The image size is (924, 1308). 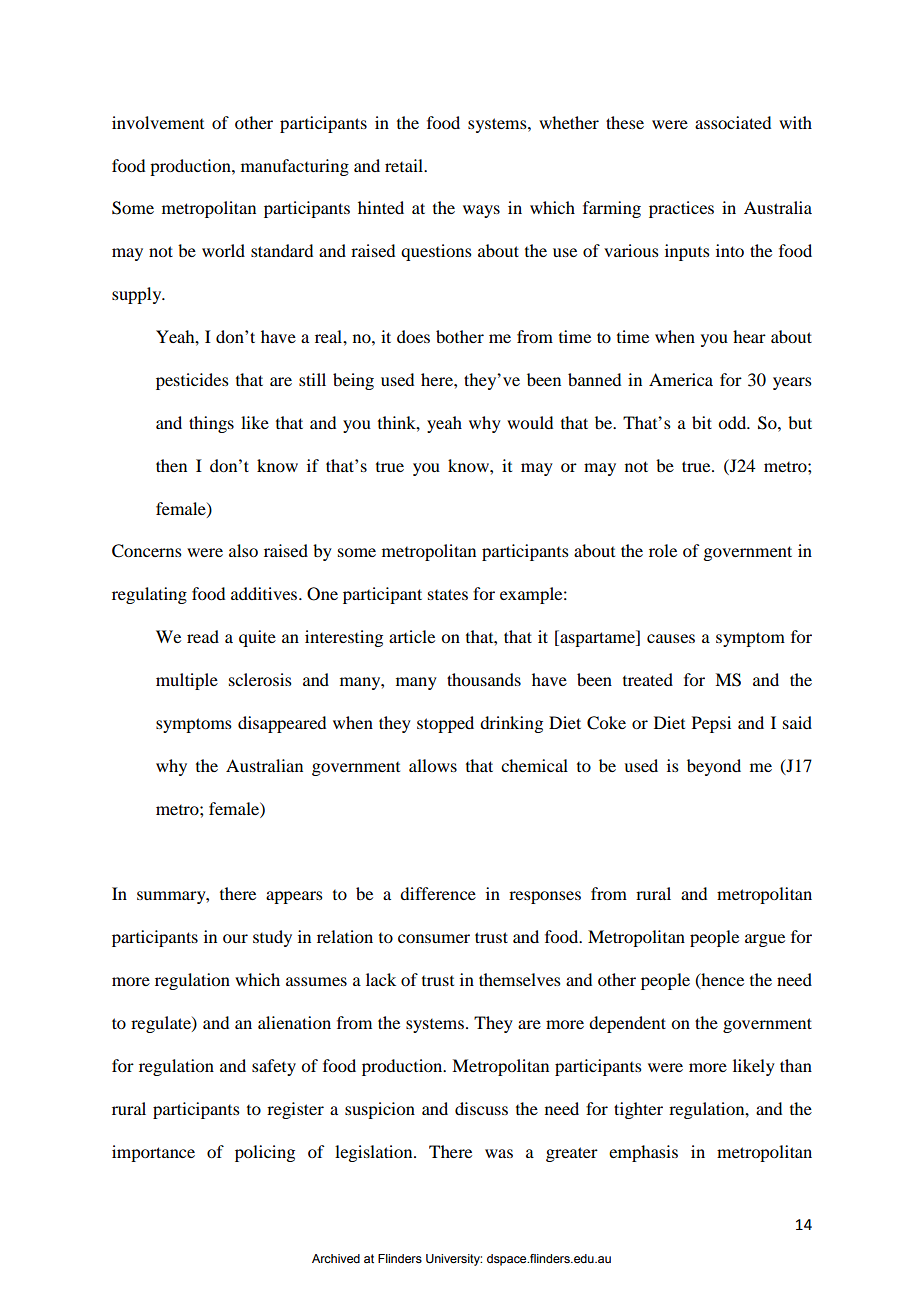 What do you see at coordinates (158, 122) in the screenshot?
I see `involvement` at bounding box center [158, 122].
